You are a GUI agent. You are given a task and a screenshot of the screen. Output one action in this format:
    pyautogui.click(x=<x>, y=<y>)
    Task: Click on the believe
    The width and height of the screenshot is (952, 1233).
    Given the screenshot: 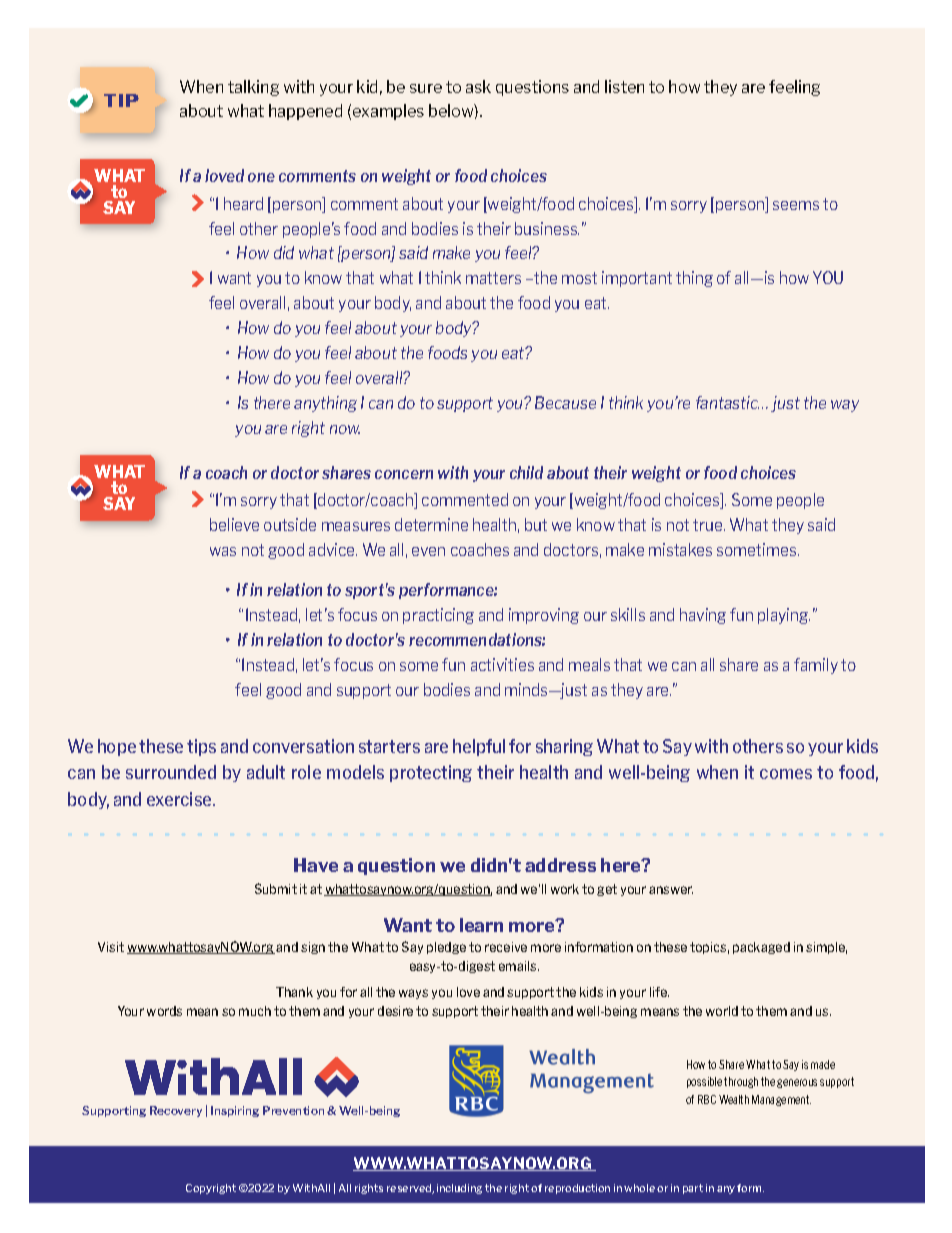 What is the action you would take?
    pyautogui.click(x=234, y=524)
